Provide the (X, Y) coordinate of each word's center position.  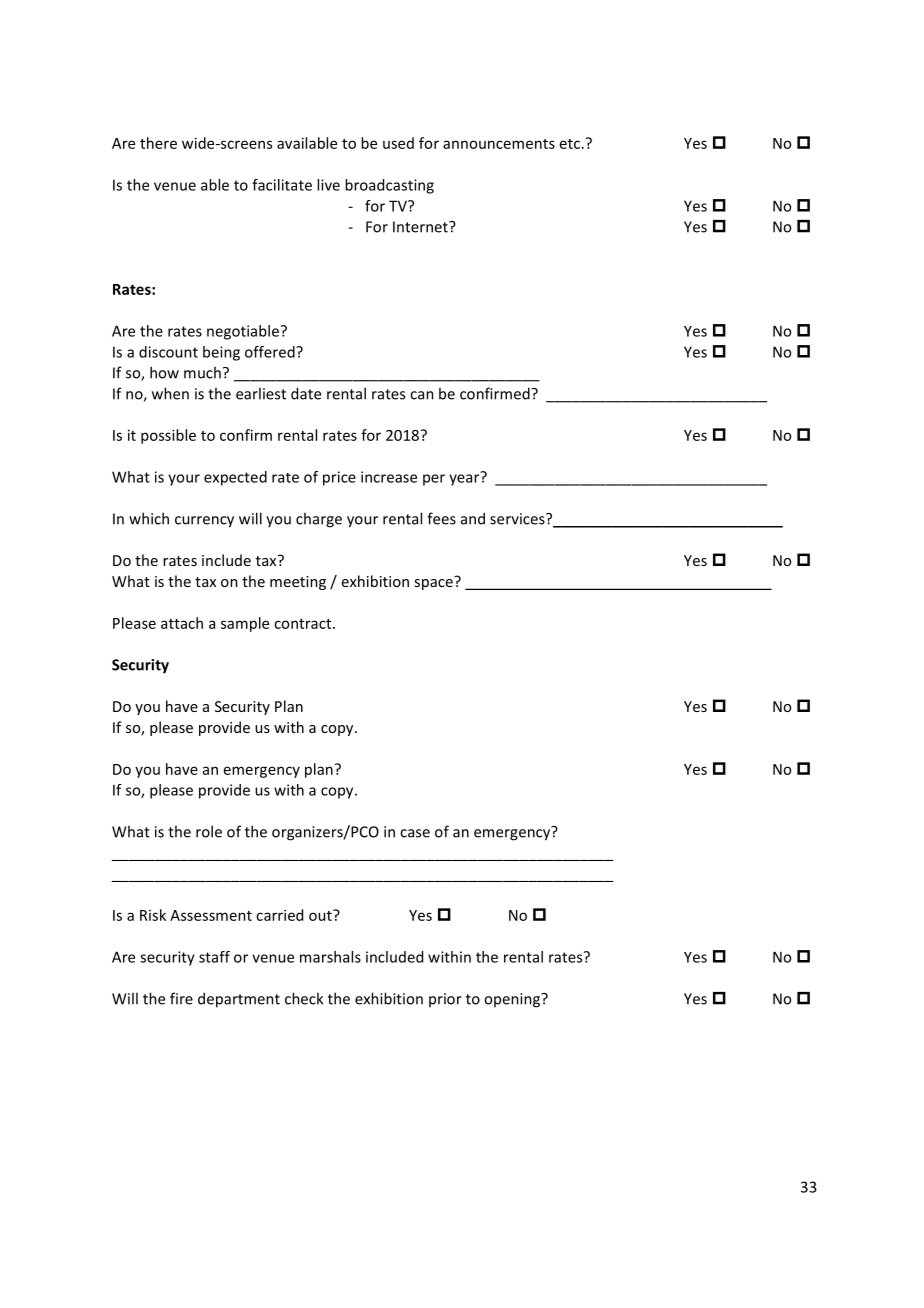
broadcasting (389, 186)
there (158, 143)
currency (204, 522)
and (473, 518)
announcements (499, 144)
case (415, 833)
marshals (330, 957)
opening (513, 1000)
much (202, 372)
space (434, 583)
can (422, 395)
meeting (298, 583)
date (306, 393)
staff (214, 957)
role (209, 831)
